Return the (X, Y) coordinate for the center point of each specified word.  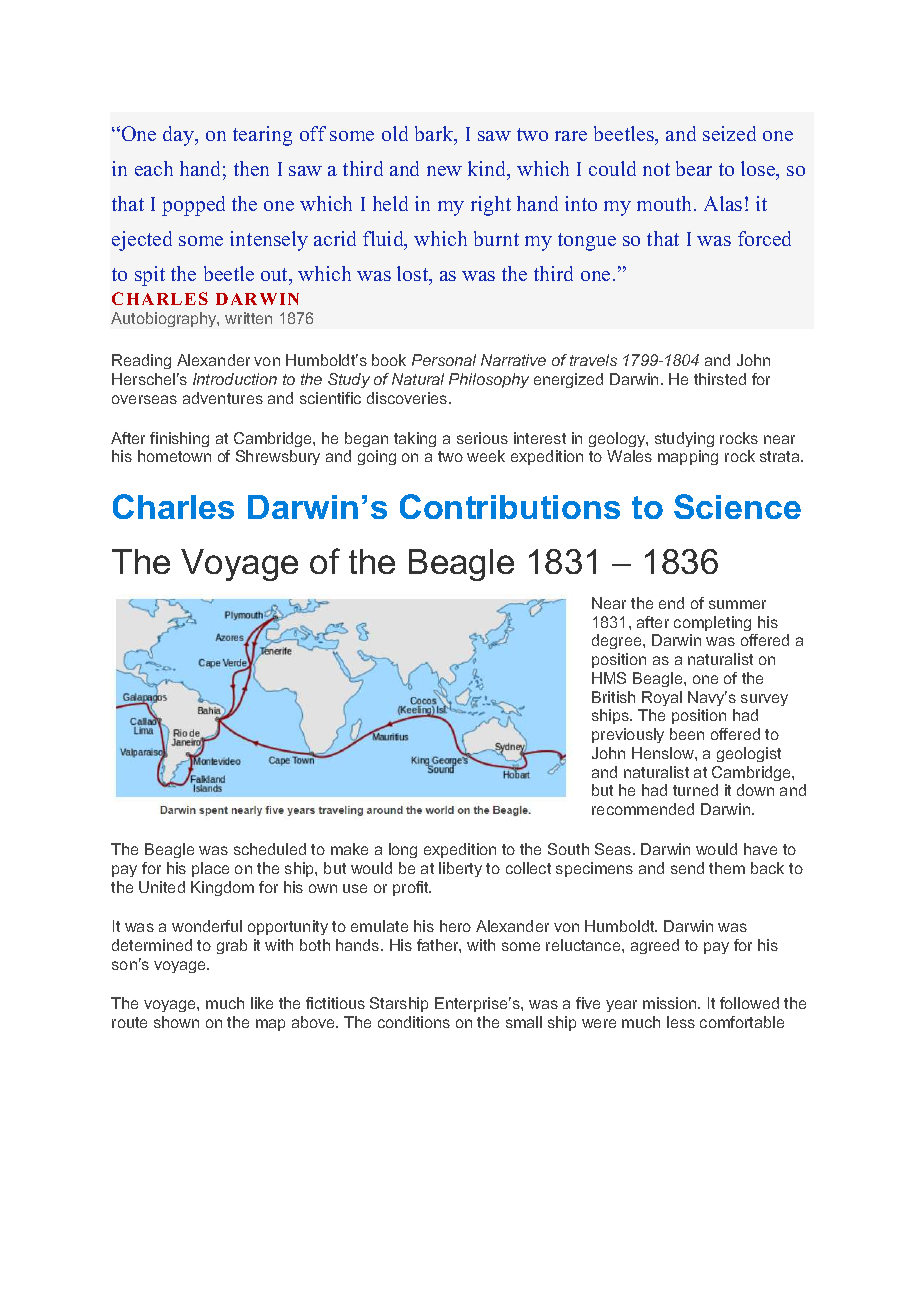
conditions (414, 1022)
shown (176, 1022)
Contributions (510, 506)
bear (694, 168)
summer (737, 604)
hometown (174, 456)
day (180, 136)
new (444, 171)
